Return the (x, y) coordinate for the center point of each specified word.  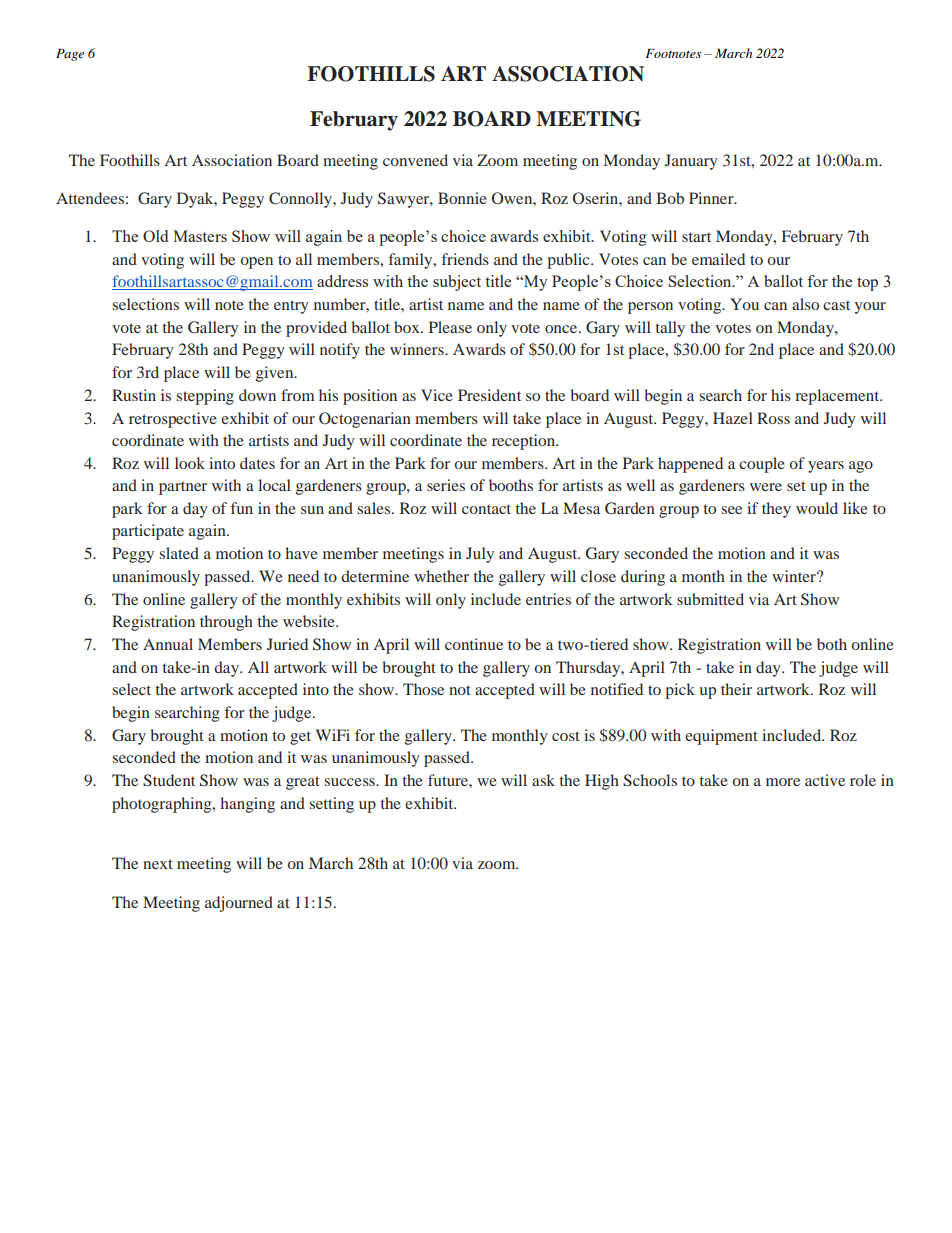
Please (450, 327)
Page (70, 55)
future (449, 780)
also (805, 304)
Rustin (134, 395)
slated (179, 553)
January (691, 162)
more (783, 782)
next (158, 864)
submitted (710, 599)
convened (415, 160)
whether (441, 576)
